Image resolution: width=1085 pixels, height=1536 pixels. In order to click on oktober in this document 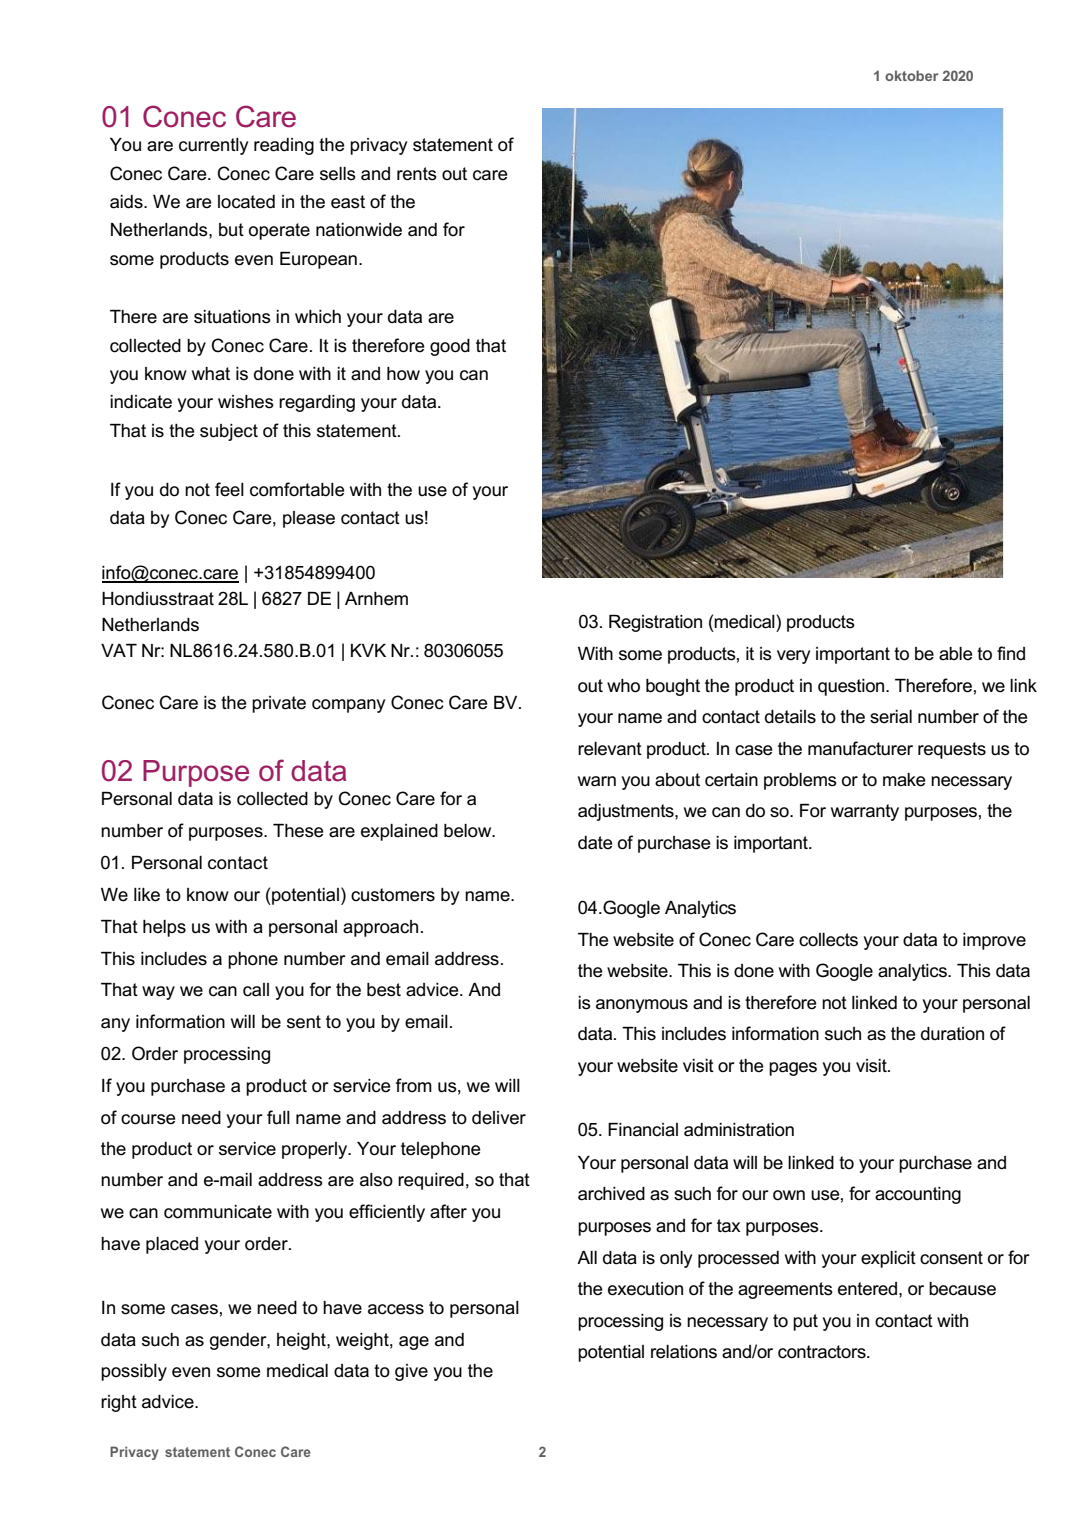, I will do `click(911, 75)`.
